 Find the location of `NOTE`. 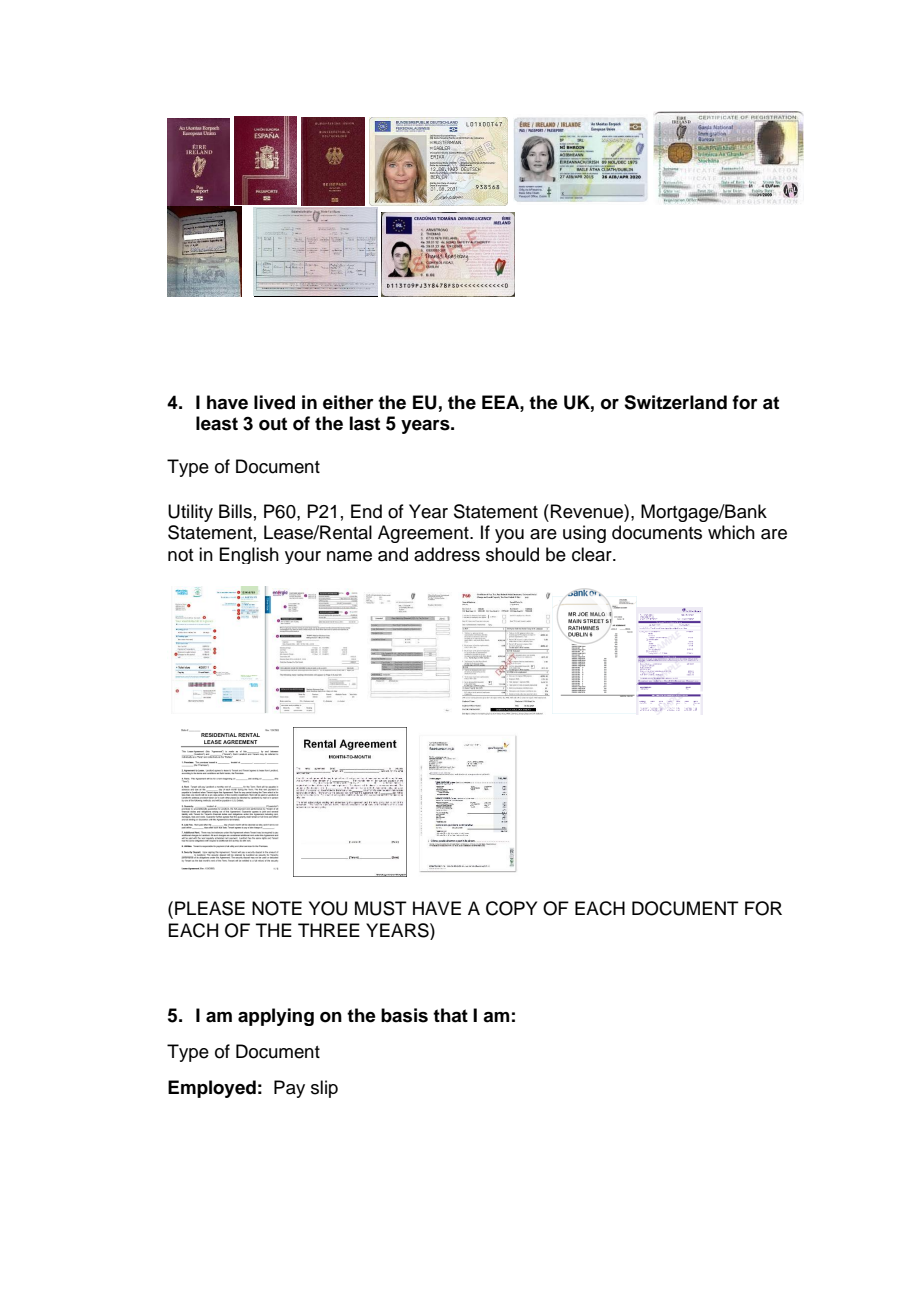

NOTE is located at coordinates (277, 908).
